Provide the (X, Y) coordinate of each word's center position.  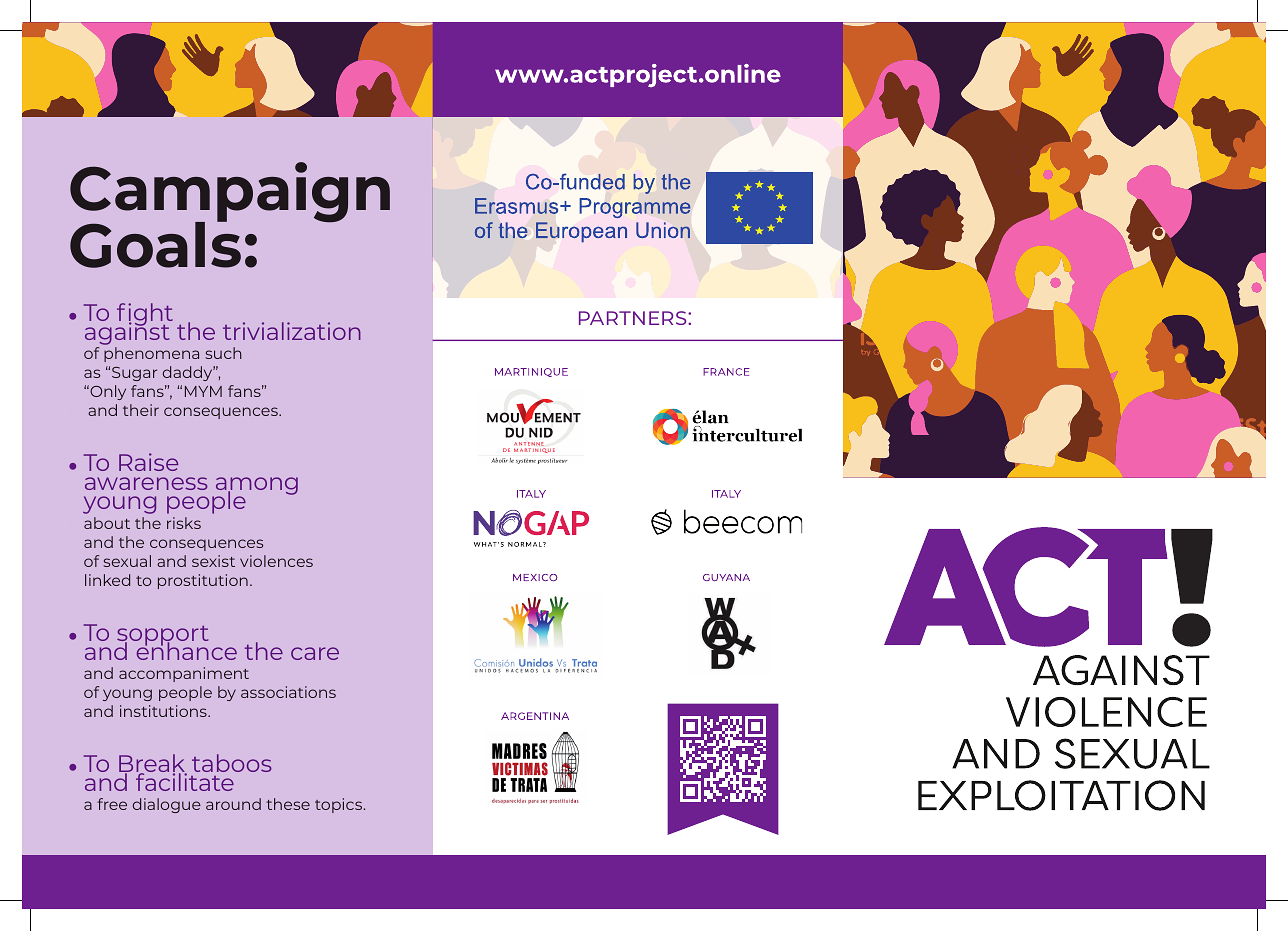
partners (634, 318)
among (256, 487)
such (223, 353)
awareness (146, 483)
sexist (213, 561)
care (315, 653)
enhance (185, 650)
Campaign (230, 193)
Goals (155, 244)
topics (340, 805)
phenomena (151, 354)
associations (288, 692)
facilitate (186, 781)
